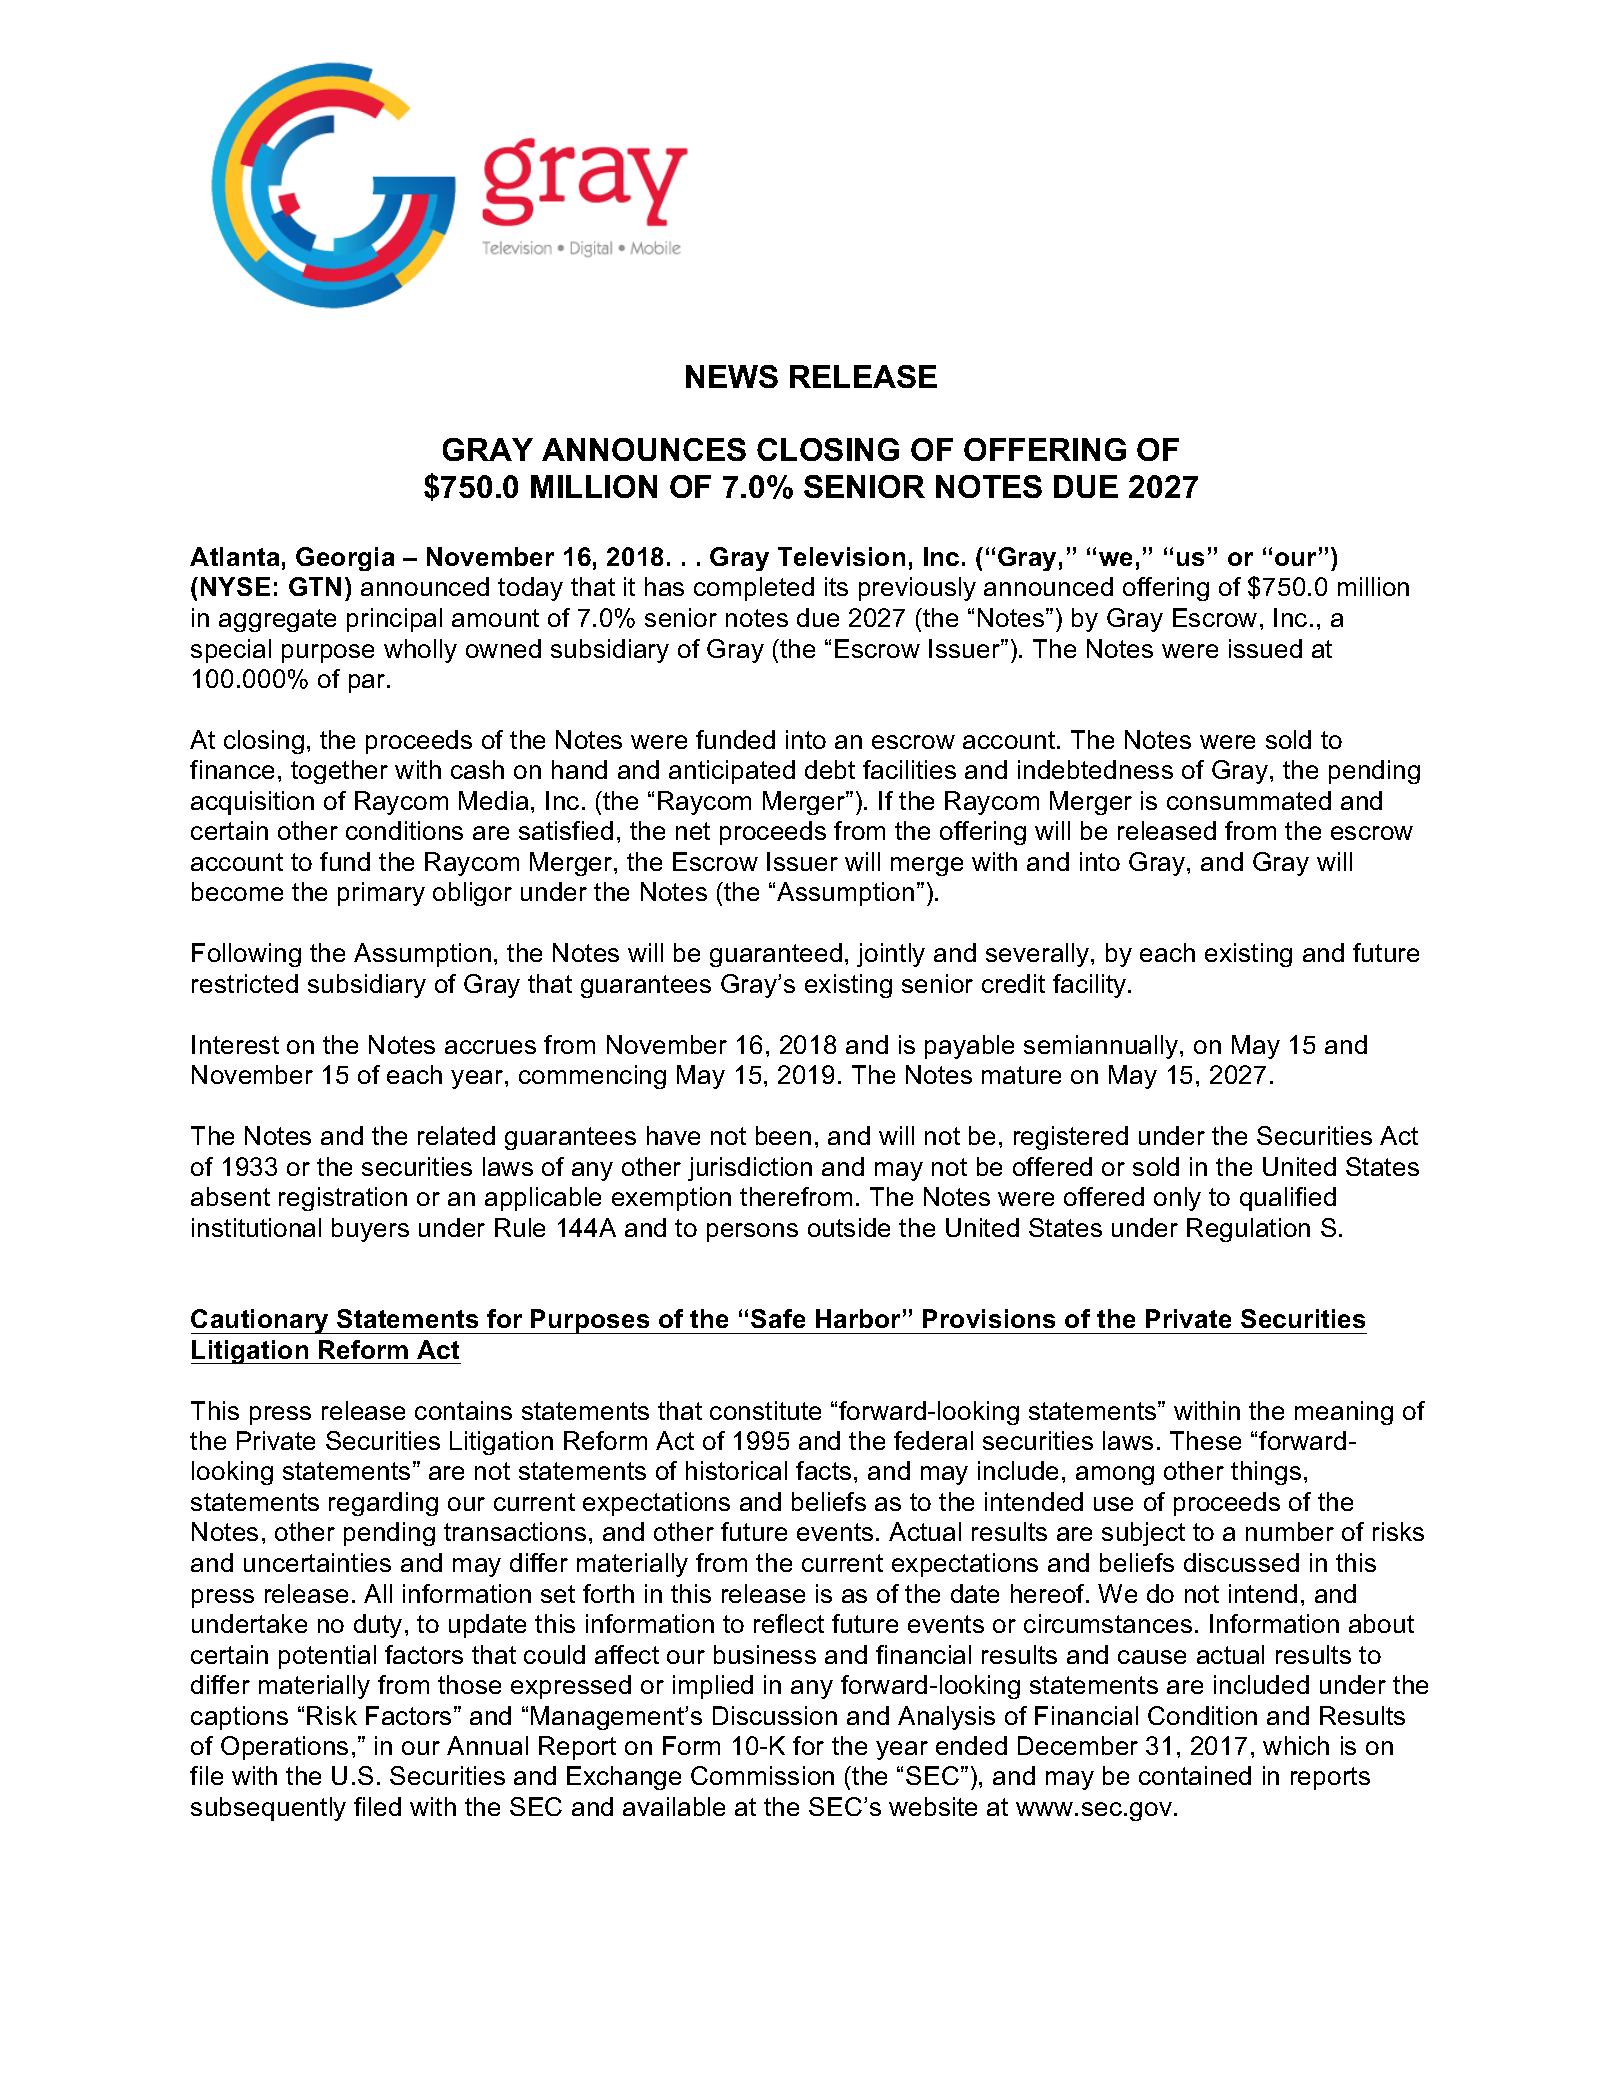  I want to click on Georgia, so click(345, 559).
